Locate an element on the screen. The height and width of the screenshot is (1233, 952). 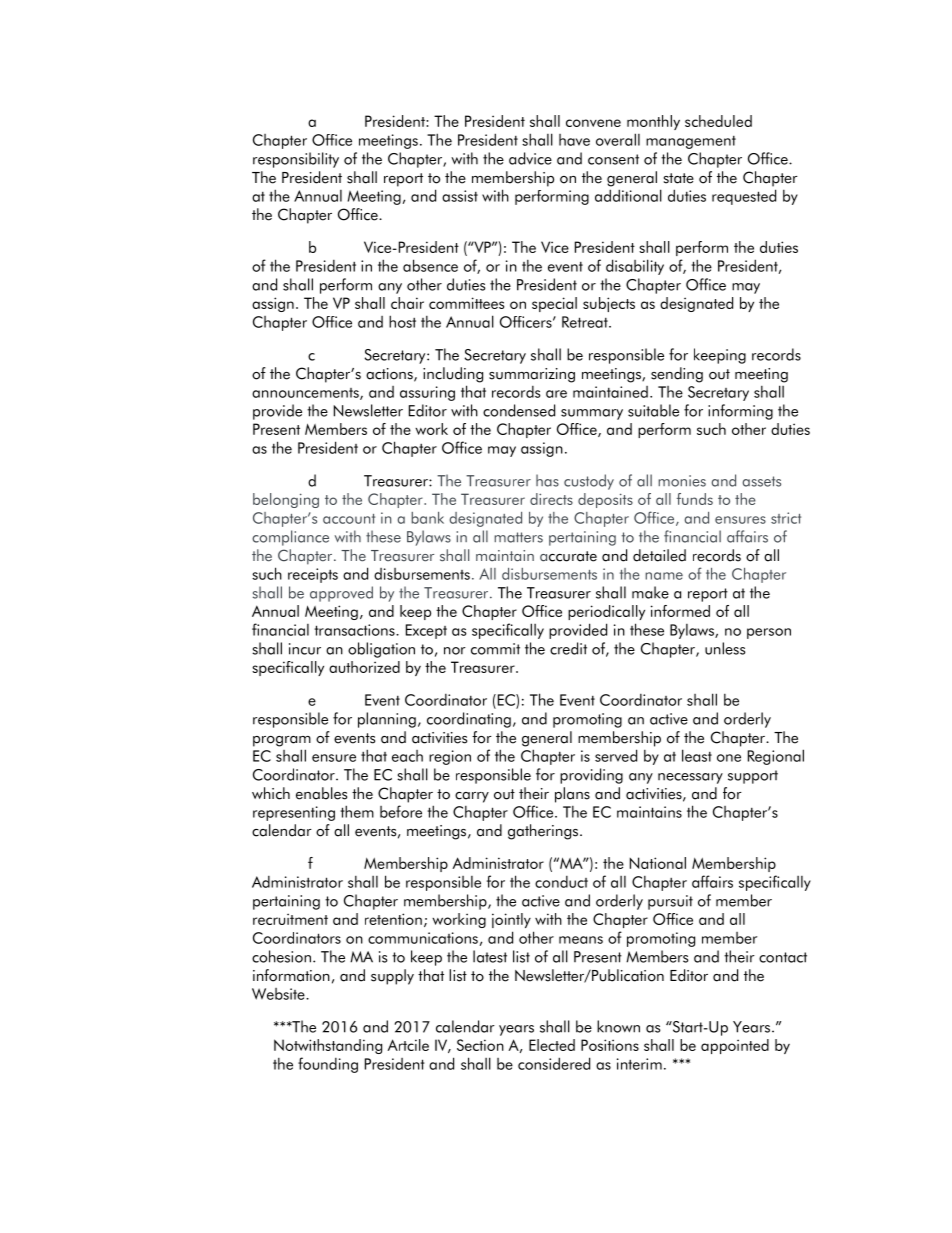
one is located at coordinates (729, 758).
